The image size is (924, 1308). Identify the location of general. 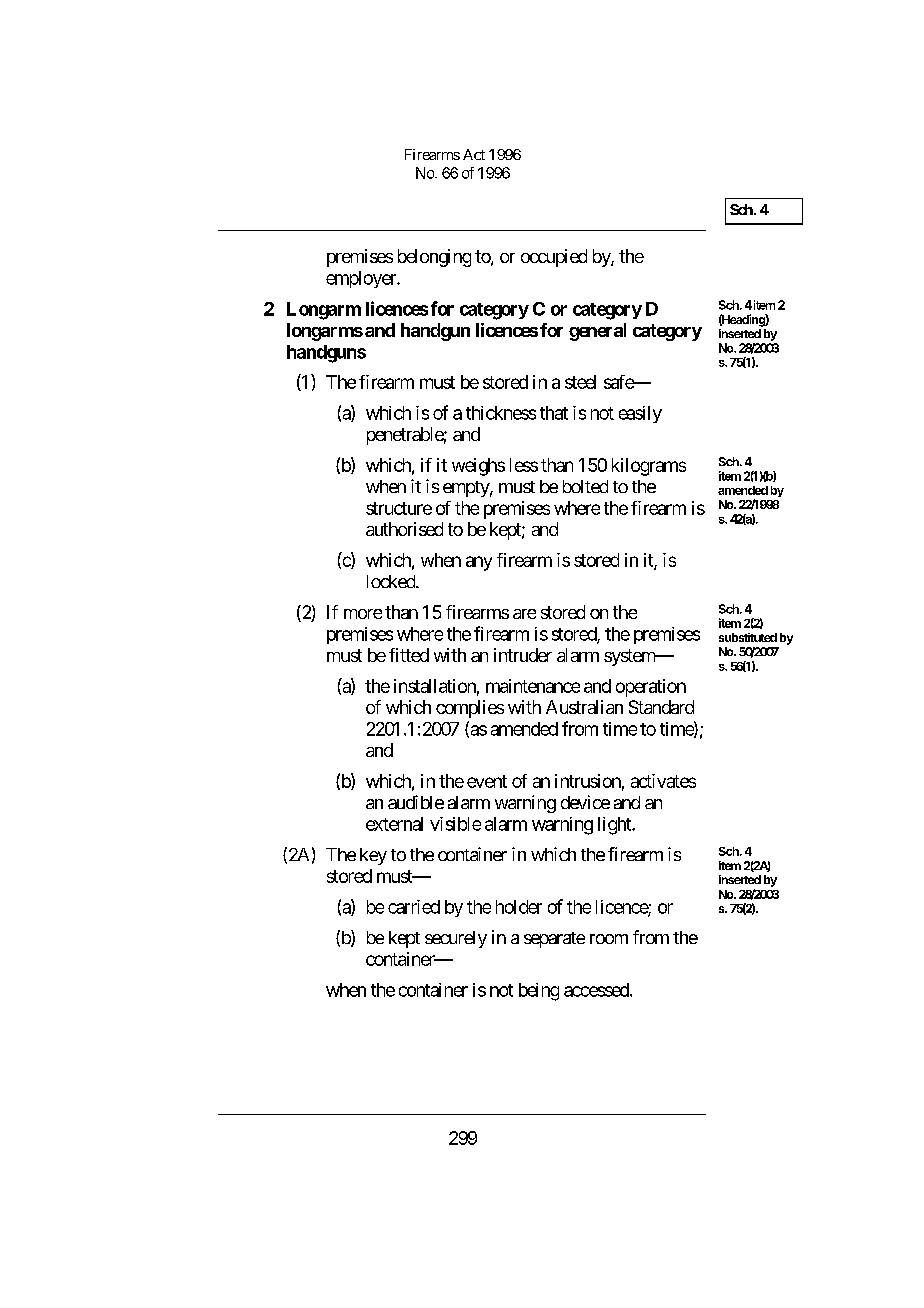
(597, 332).
